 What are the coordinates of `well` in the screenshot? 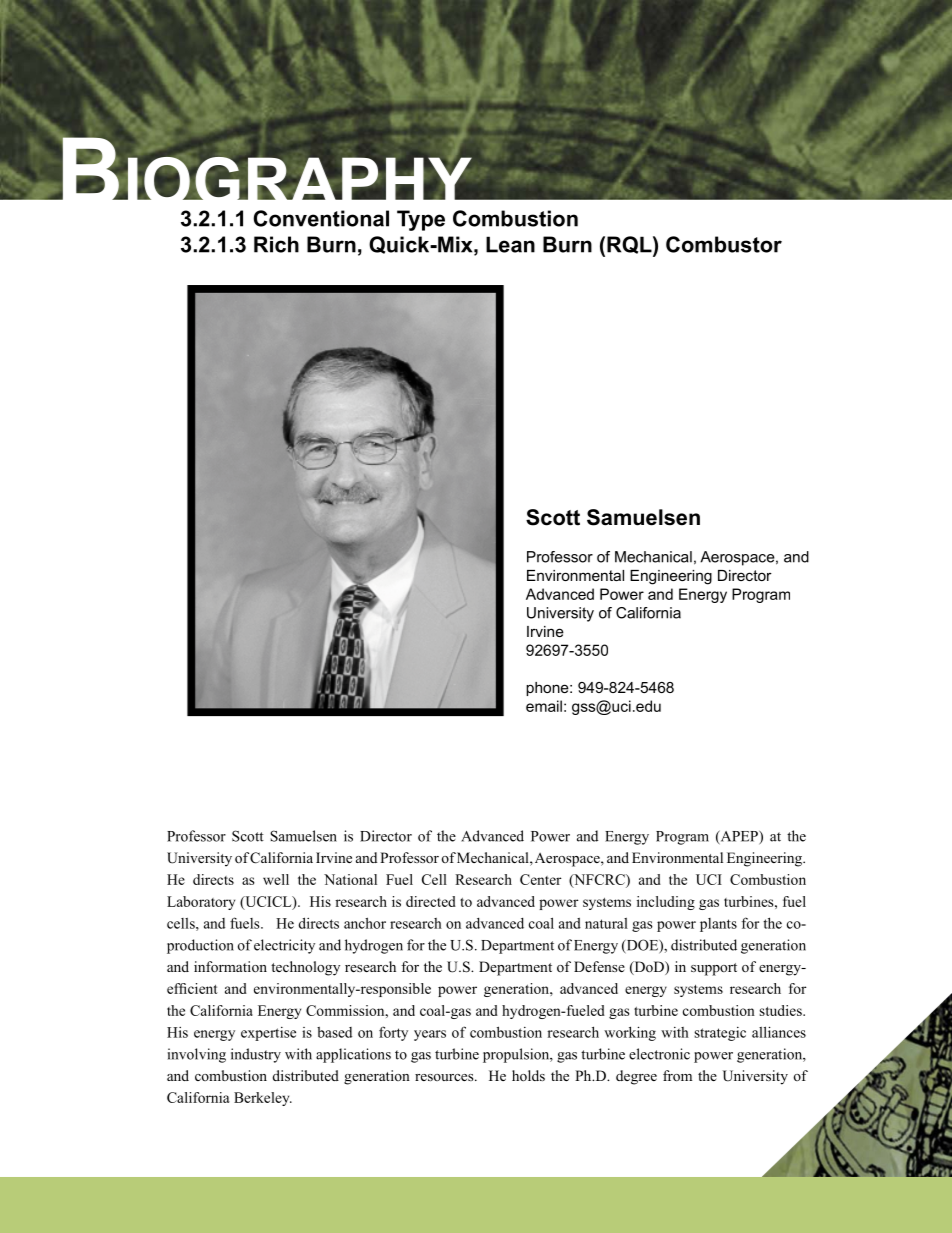 It's located at (276, 879).
